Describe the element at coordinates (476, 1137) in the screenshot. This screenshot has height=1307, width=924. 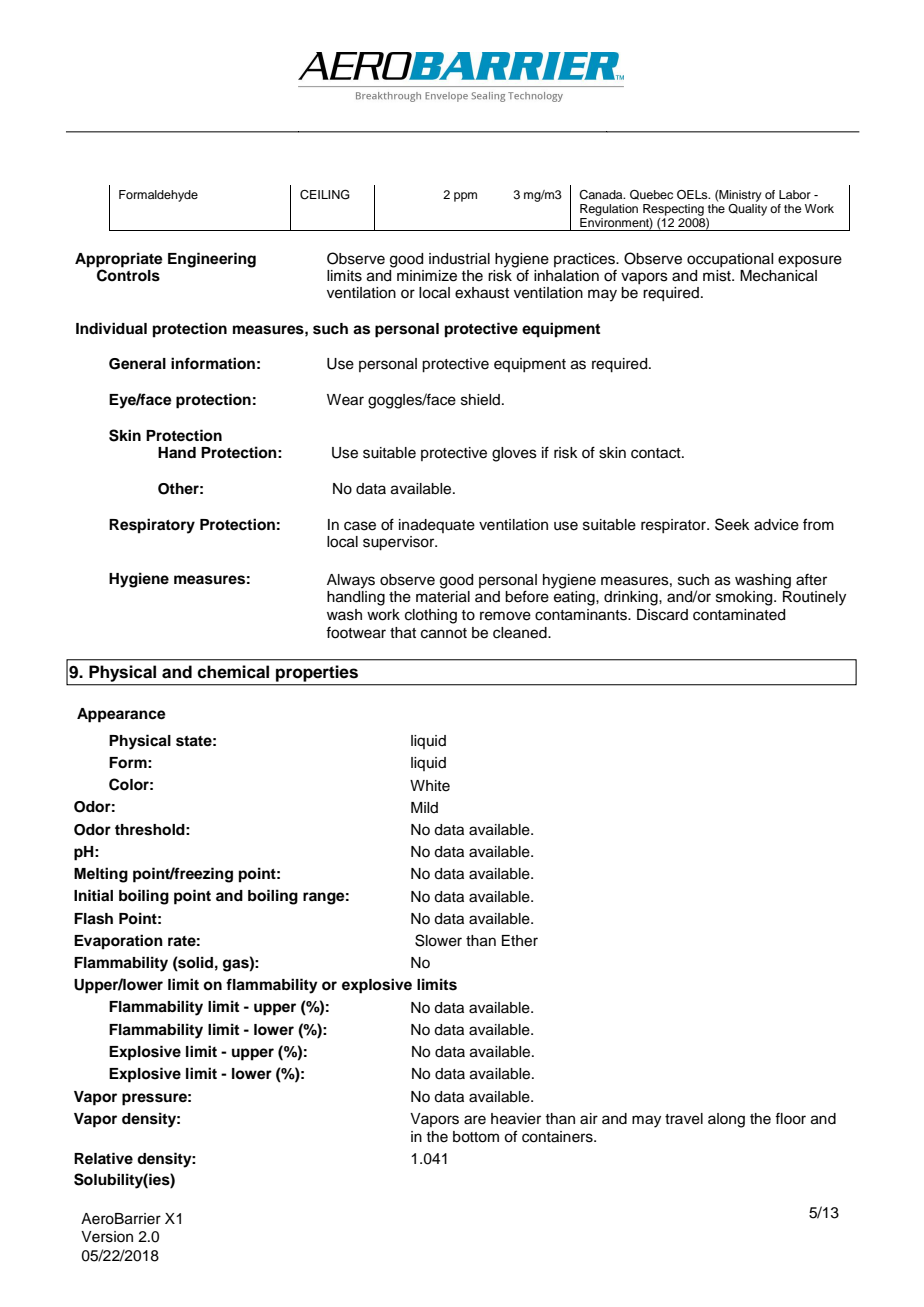
I see `bottom` at that location.
